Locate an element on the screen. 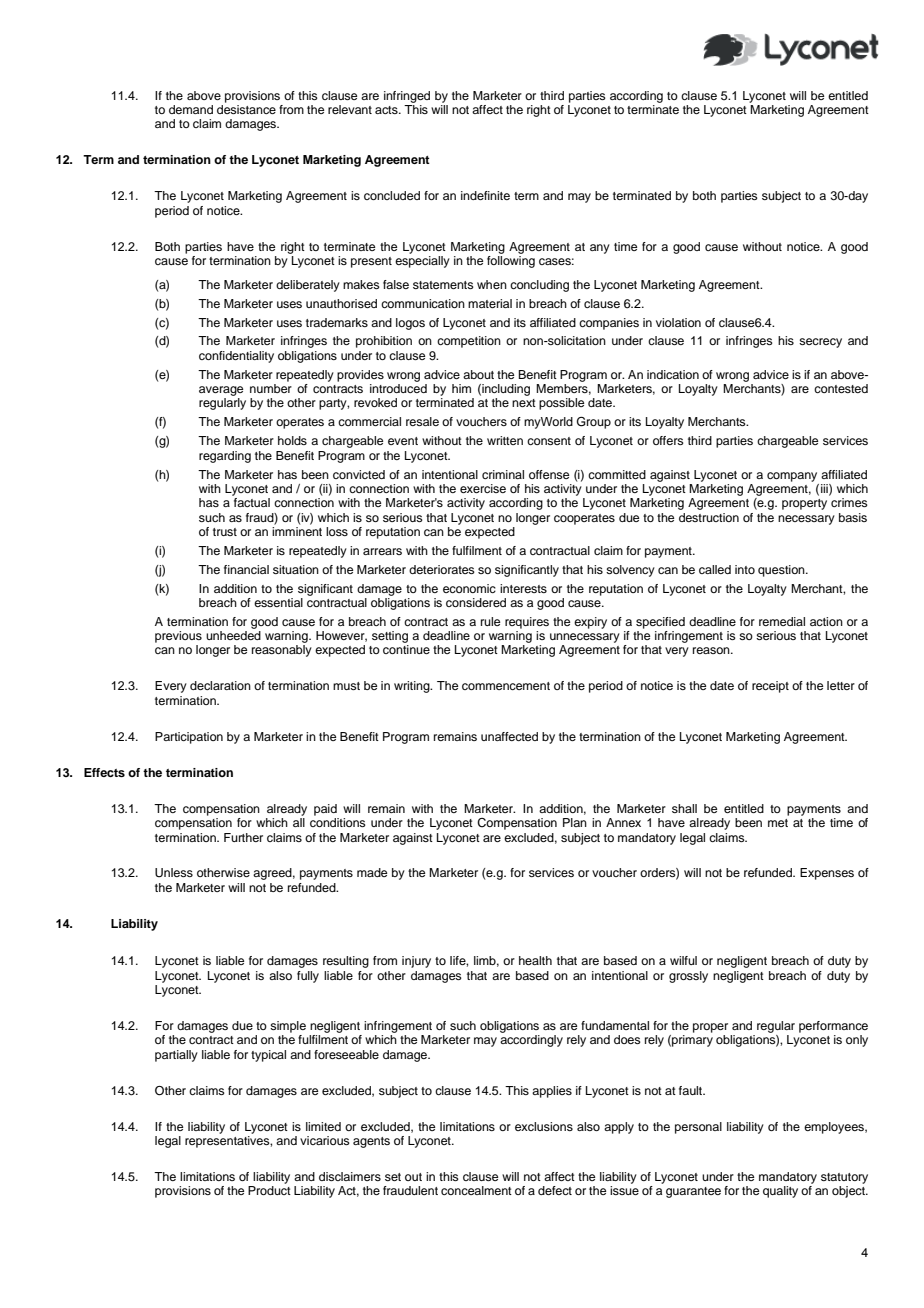  demand is located at coordinates (191, 109).
